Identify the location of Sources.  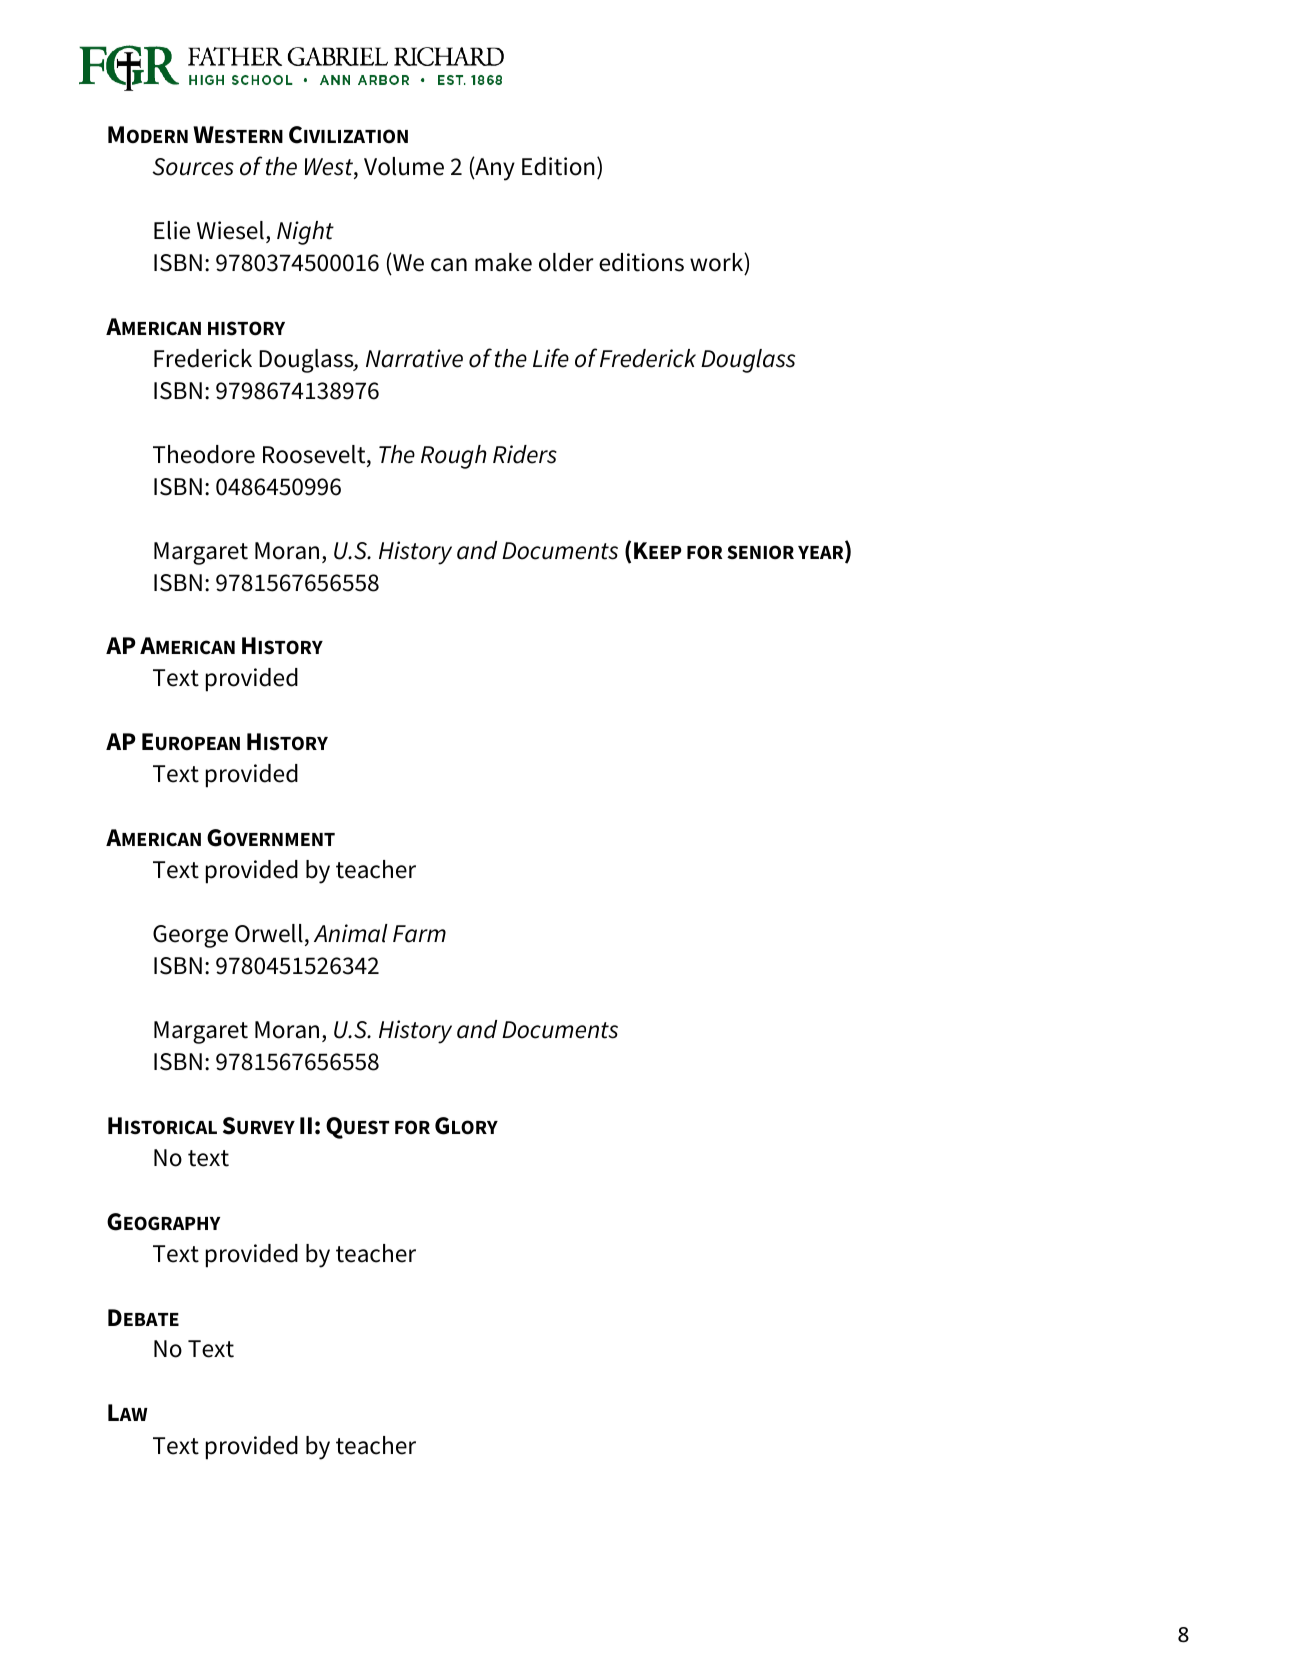
(193, 167).
